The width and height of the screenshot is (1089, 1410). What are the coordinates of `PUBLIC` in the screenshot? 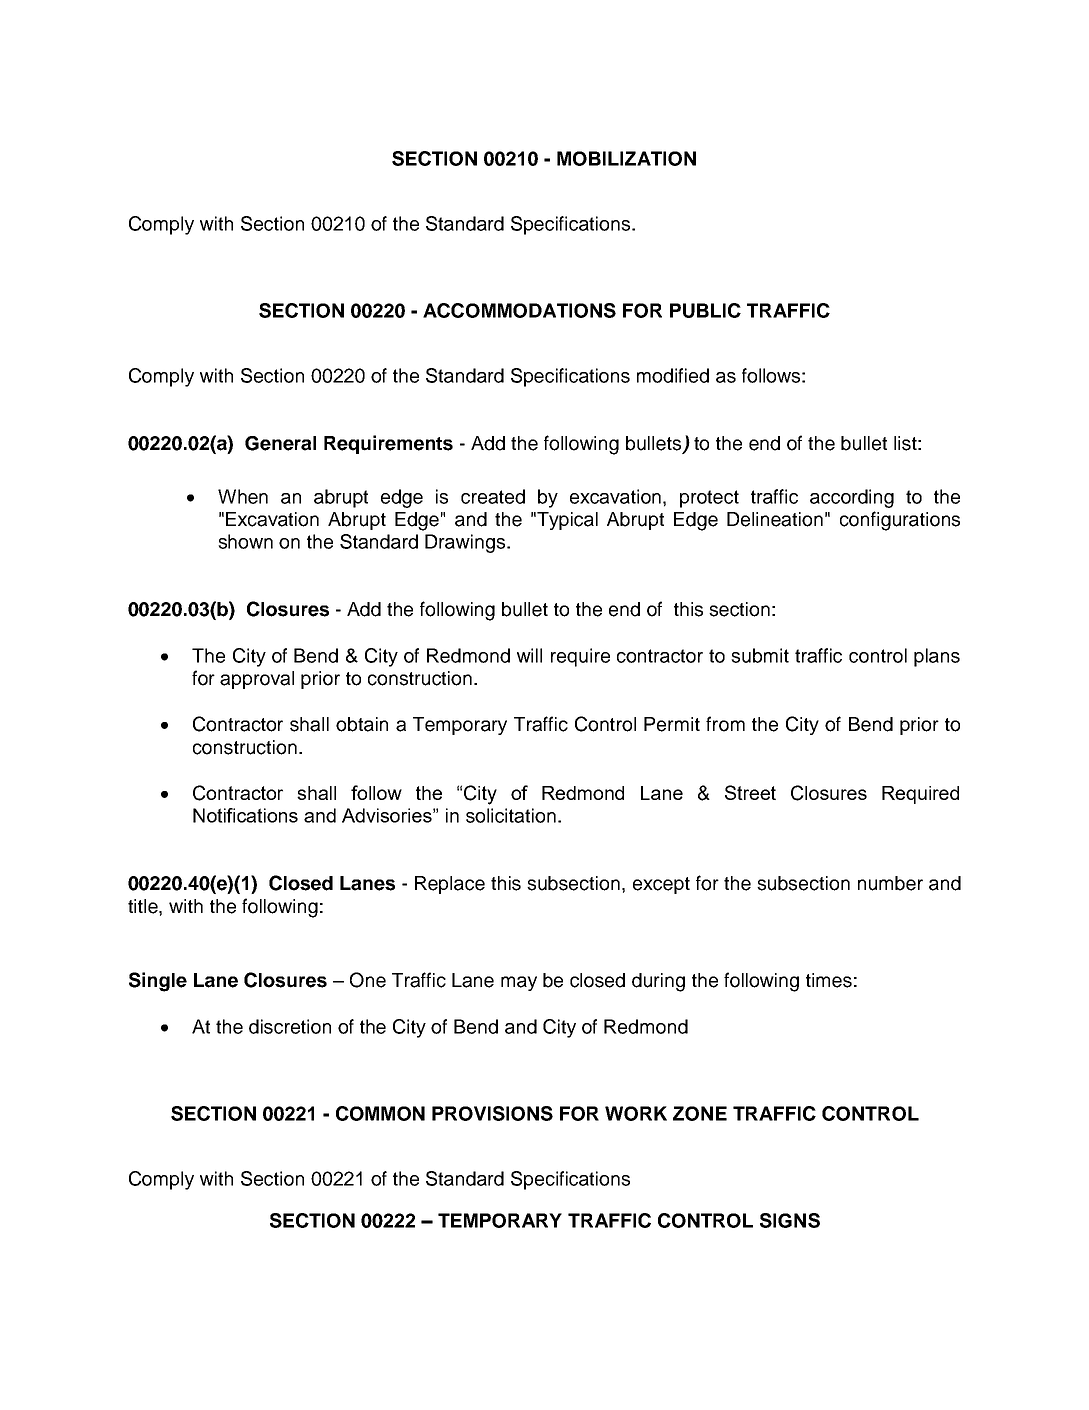 It's located at (705, 310).
